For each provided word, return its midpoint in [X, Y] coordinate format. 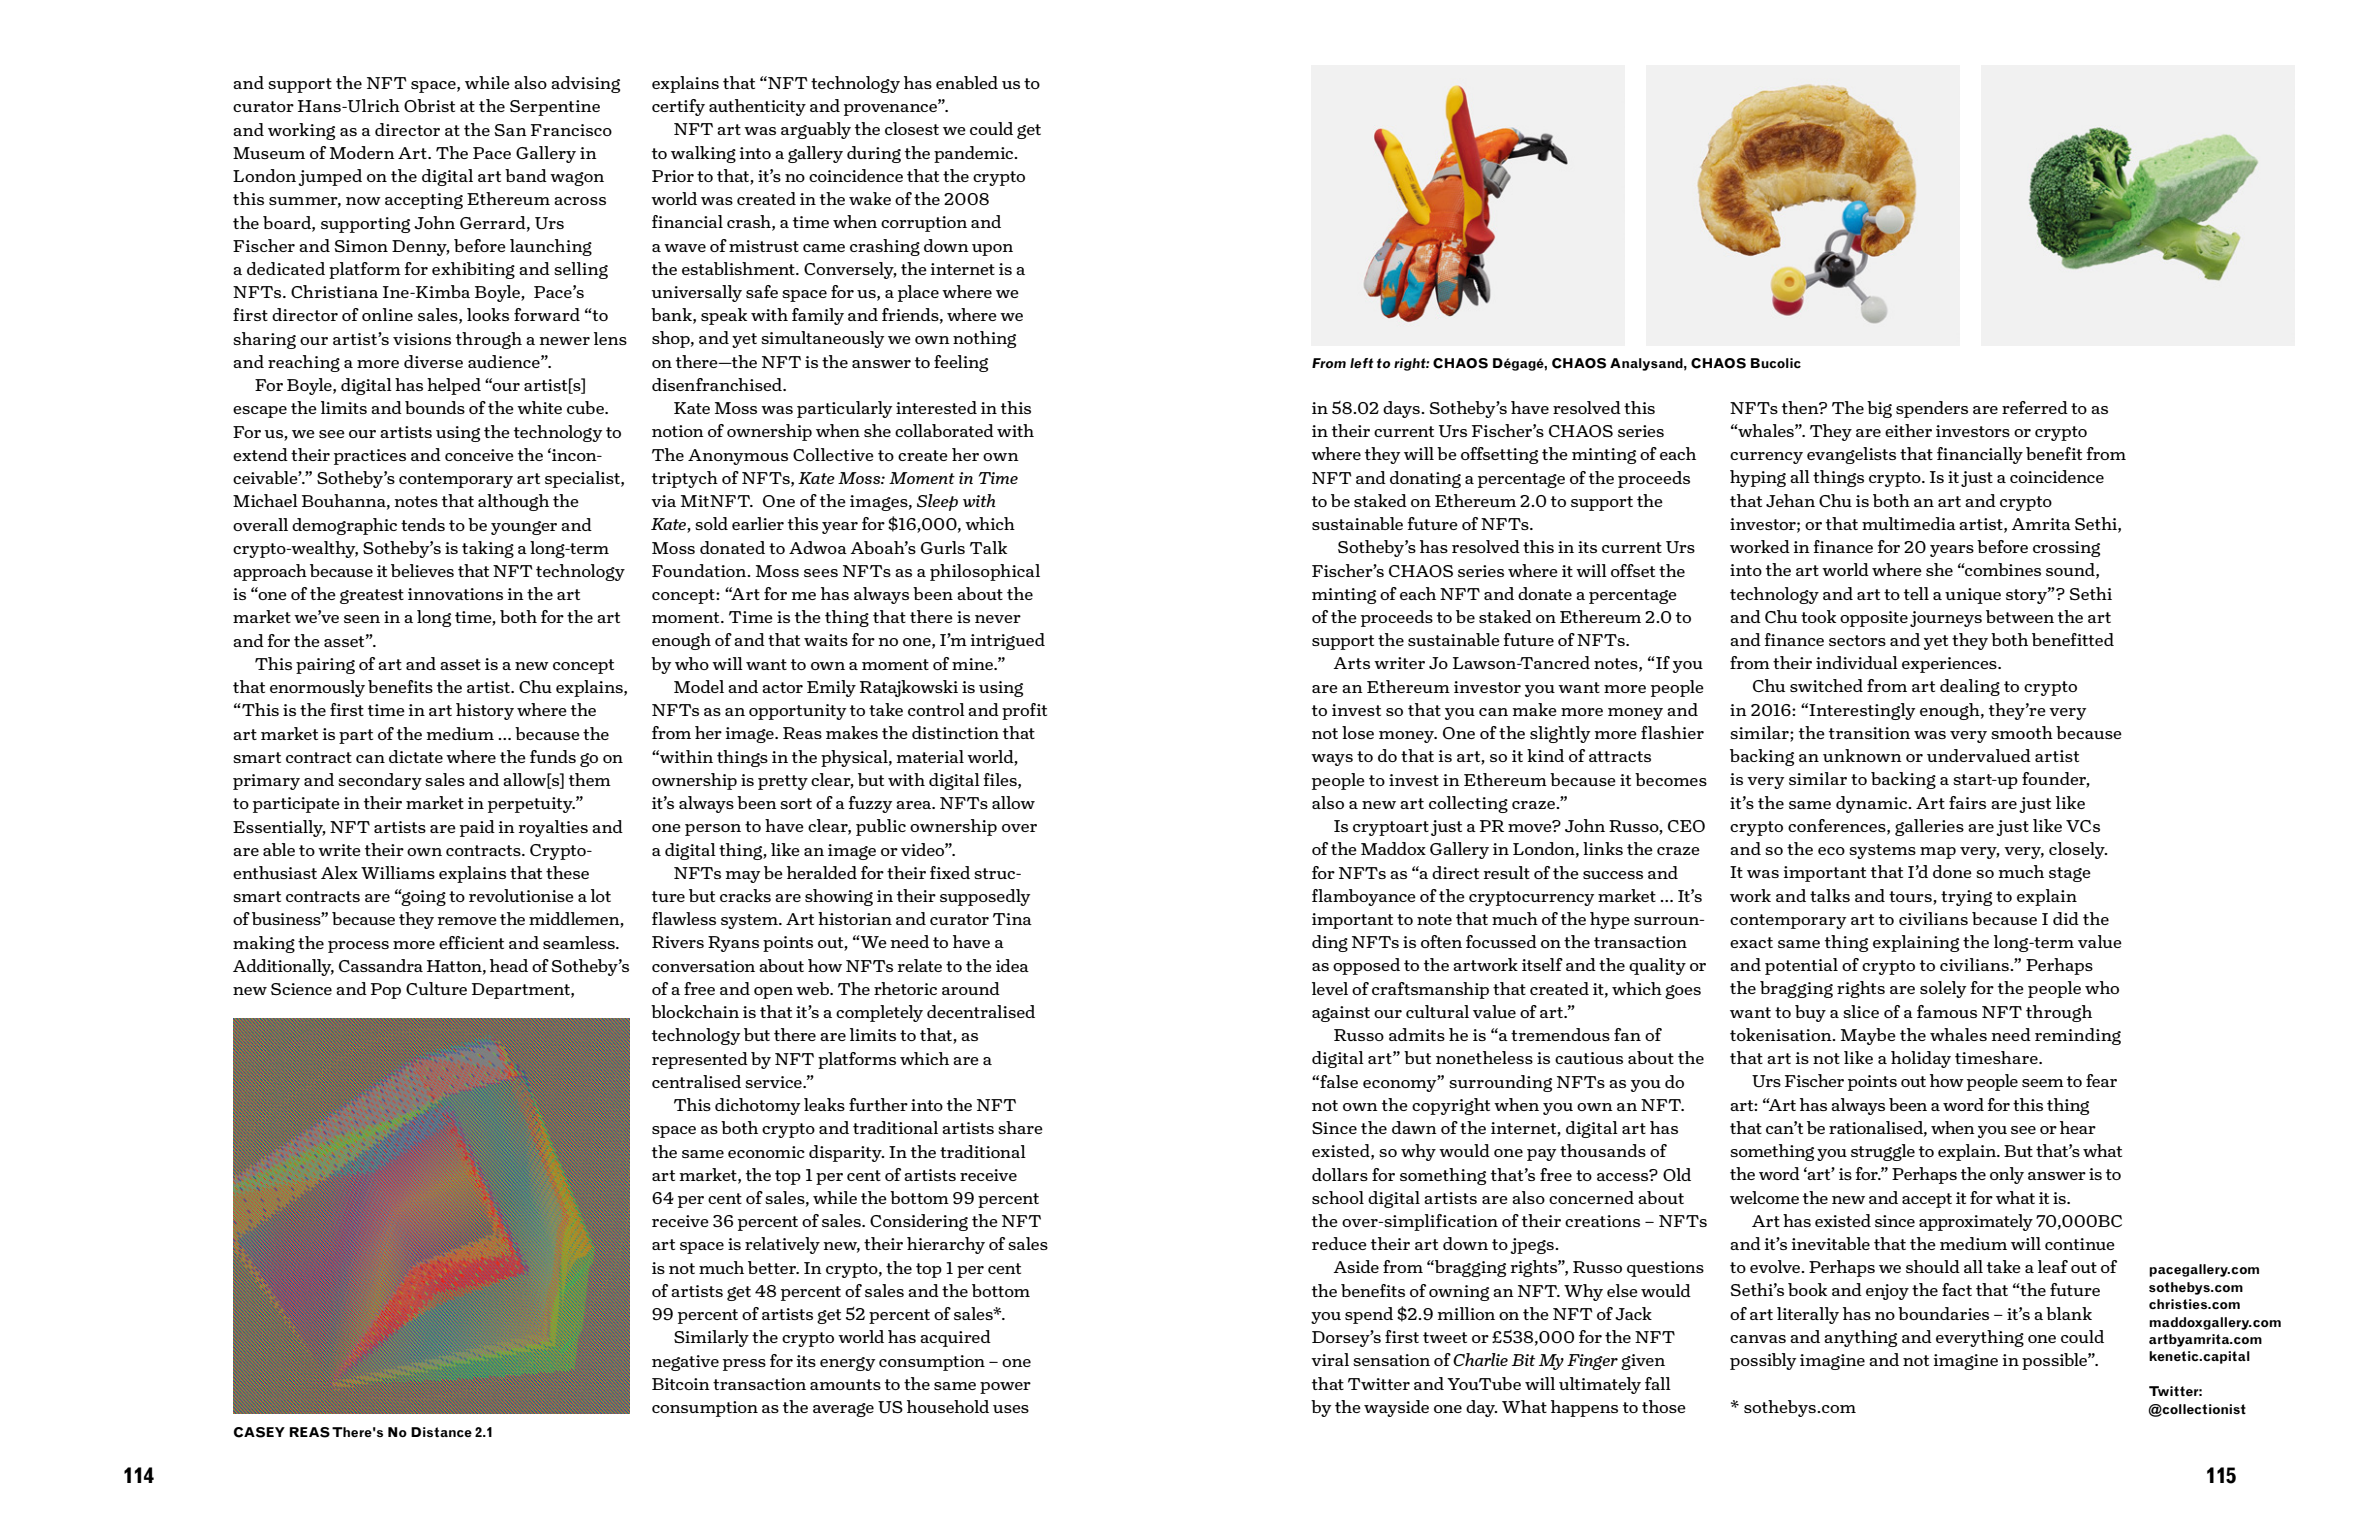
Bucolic [1776, 363]
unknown [1862, 755]
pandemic [975, 154]
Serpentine [555, 108]
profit [1024, 711]
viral [1330, 1359]
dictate [416, 756]
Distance [441, 1432]
